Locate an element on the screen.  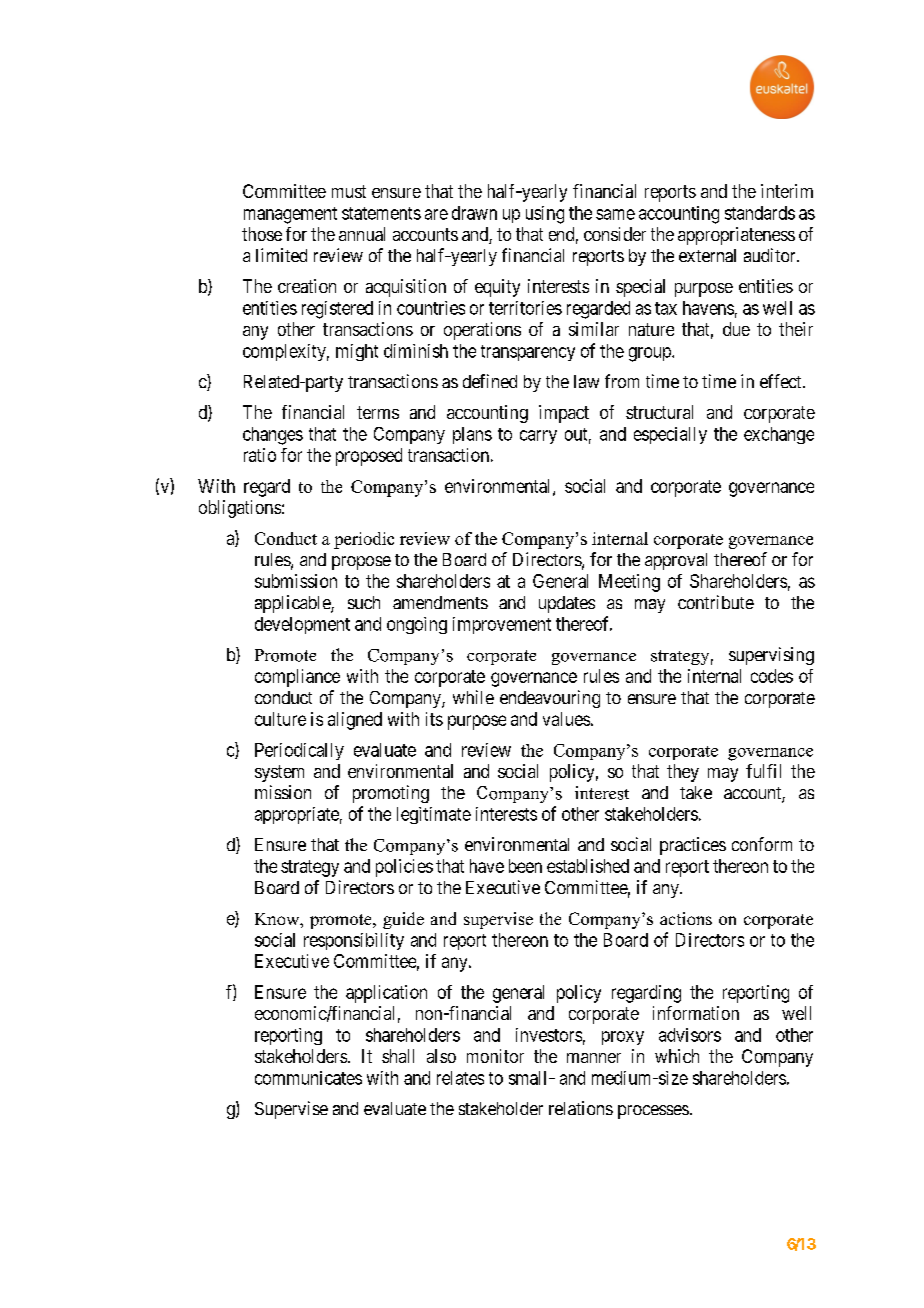
updates is located at coordinates (567, 604).
